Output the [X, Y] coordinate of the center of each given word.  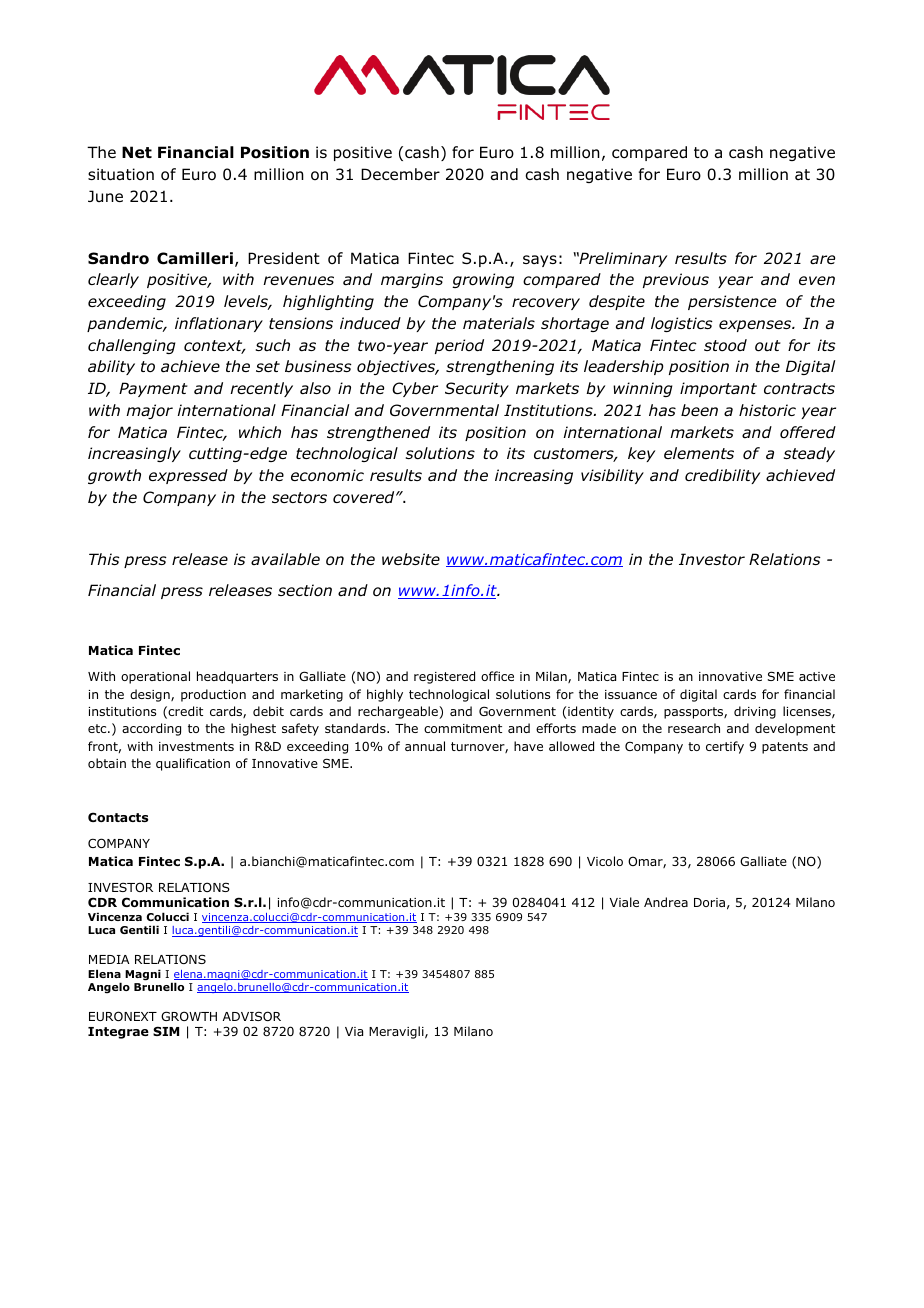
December [400, 174]
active [817, 676]
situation [121, 174]
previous [676, 280]
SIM [166, 1031]
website [411, 559]
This [104, 559]
